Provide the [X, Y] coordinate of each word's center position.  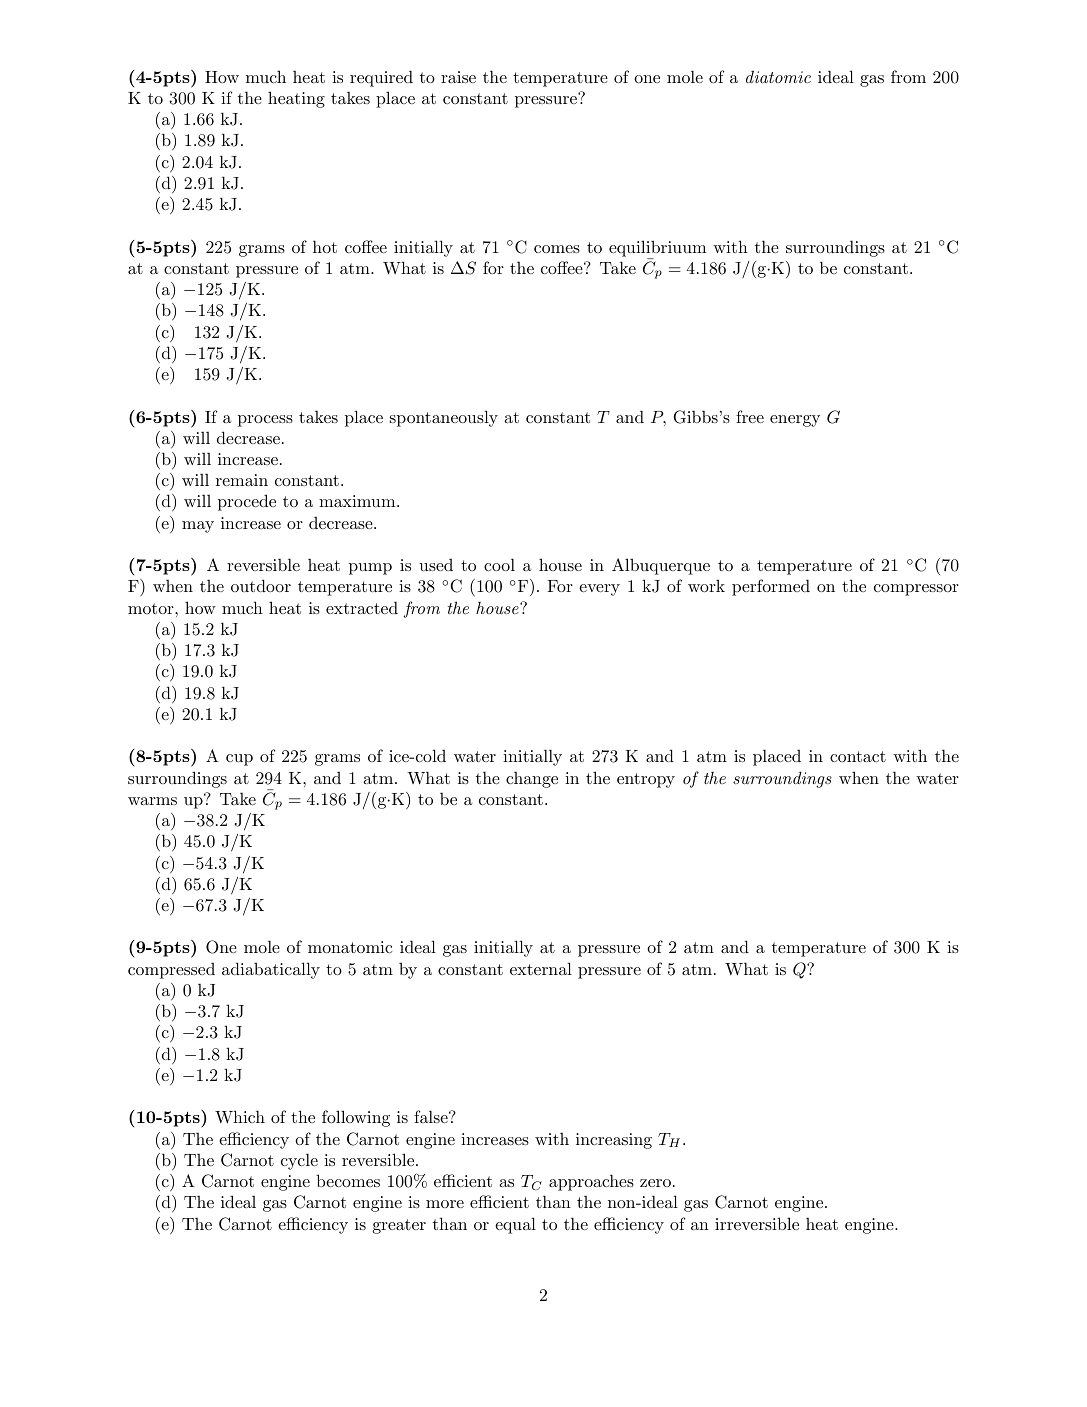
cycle [299, 1161]
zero [655, 1183]
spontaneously [444, 418]
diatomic [778, 76]
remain [242, 480]
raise [458, 77]
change [532, 779]
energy [795, 421]
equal [515, 1225]
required [381, 78]
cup [239, 760]
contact [858, 756]
